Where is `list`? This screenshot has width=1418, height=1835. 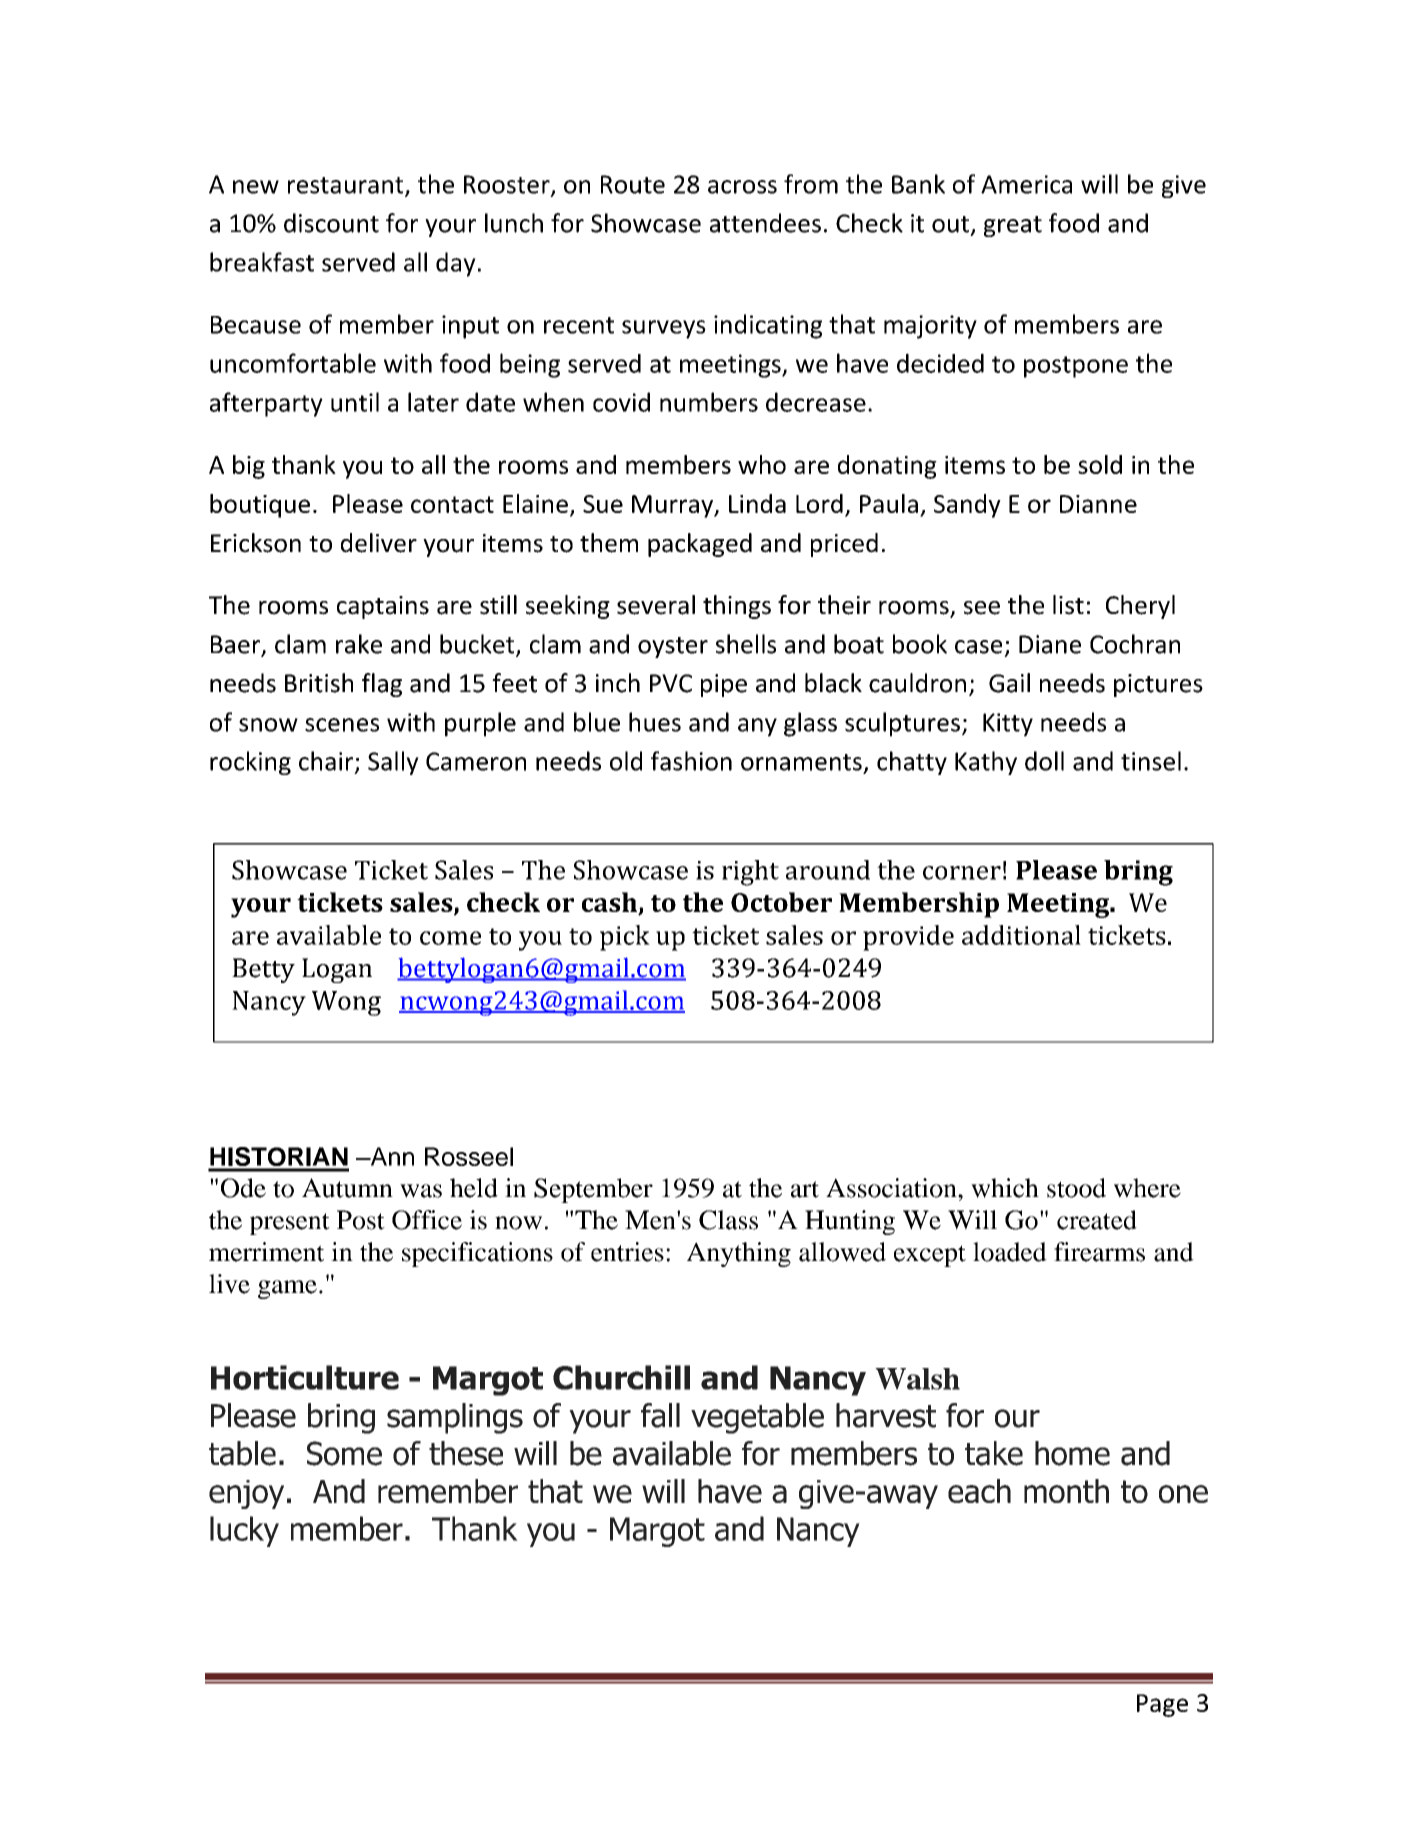
list is located at coordinates (1068, 605).
